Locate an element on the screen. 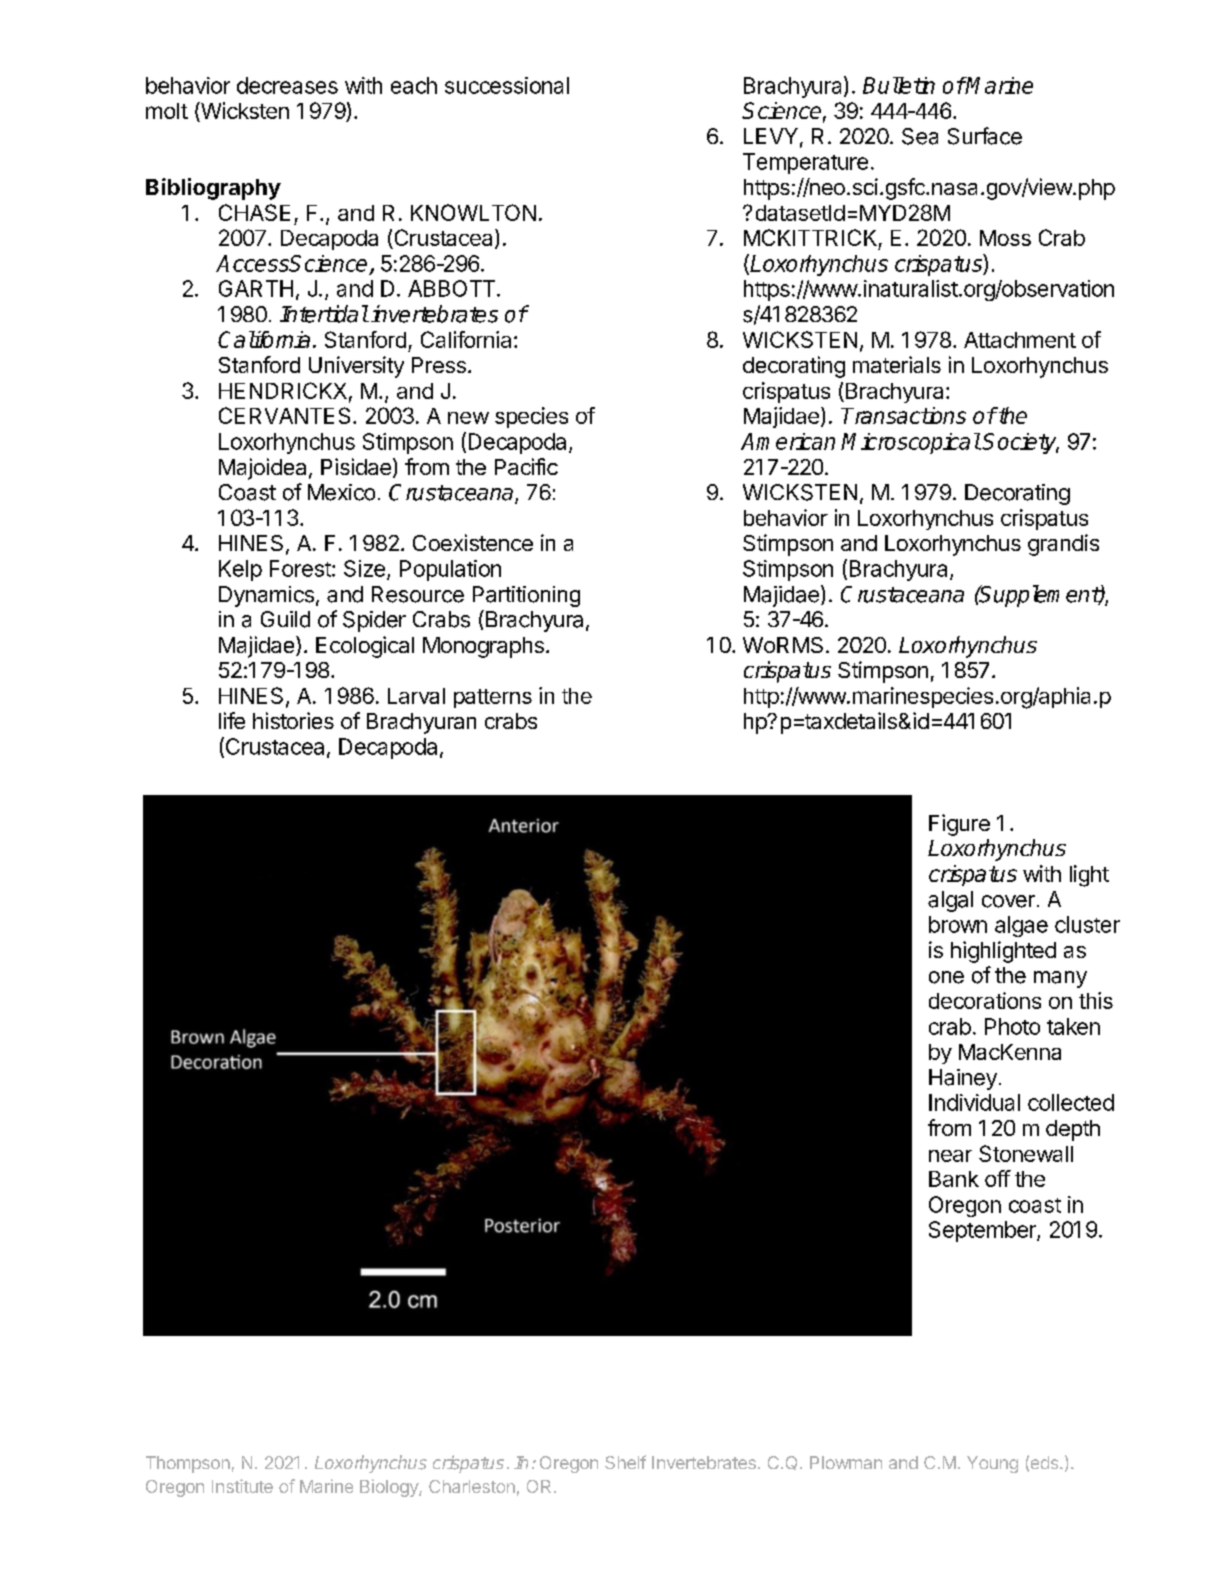  histories is located at coordinates (293, 720).
